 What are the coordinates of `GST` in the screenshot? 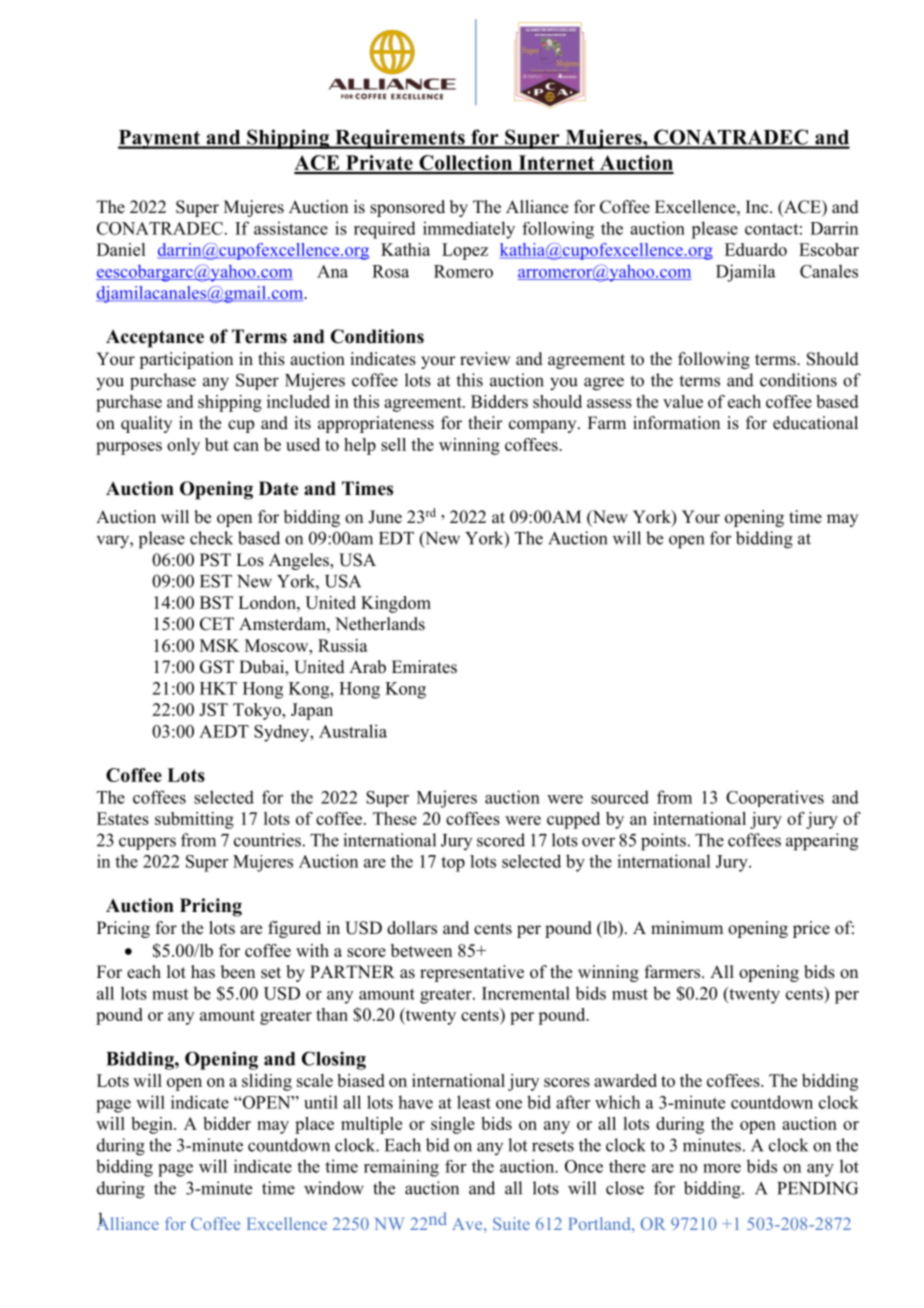 It's located at (217, 667).
